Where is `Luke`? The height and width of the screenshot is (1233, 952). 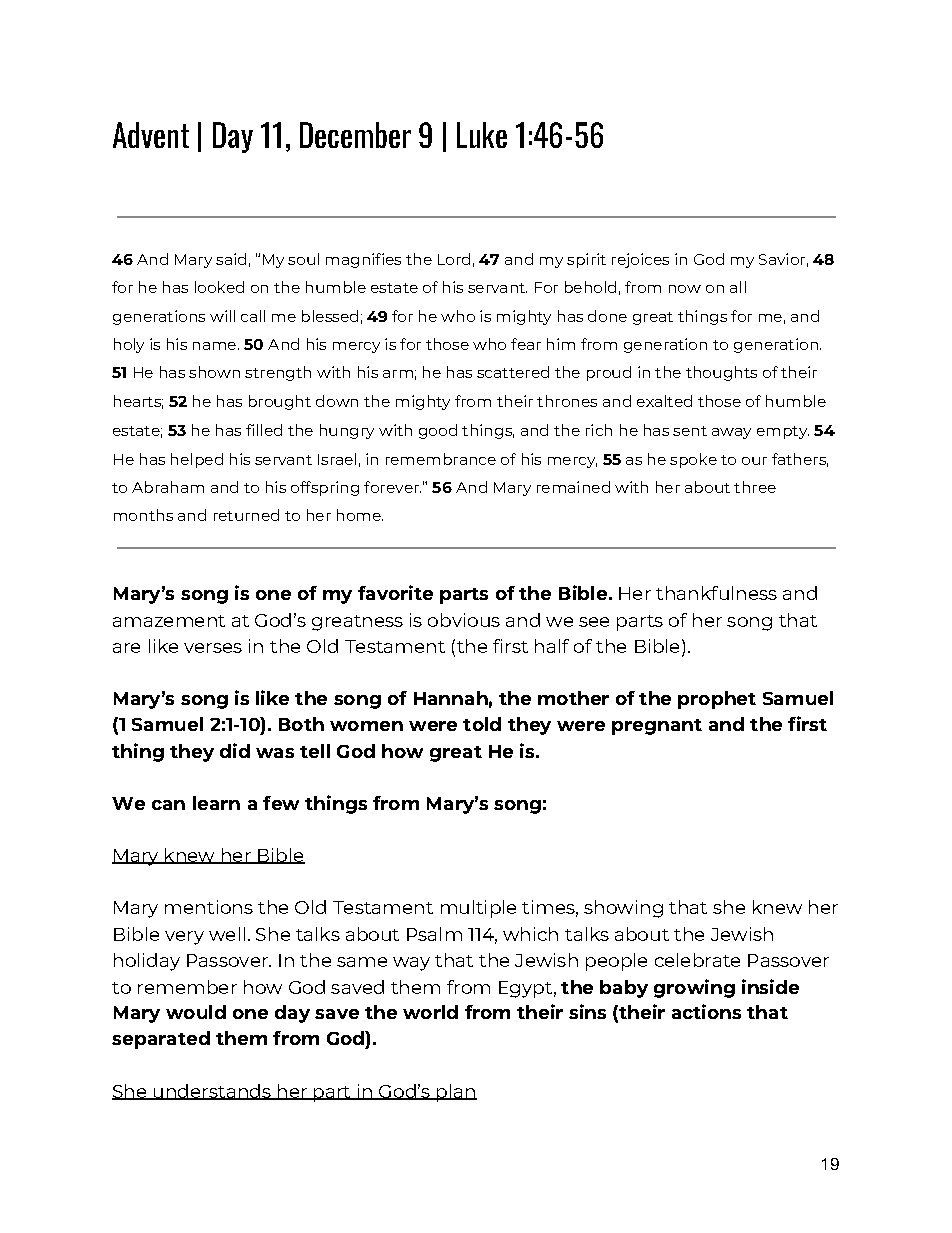 Luke is located at coordinates (482, 135).
